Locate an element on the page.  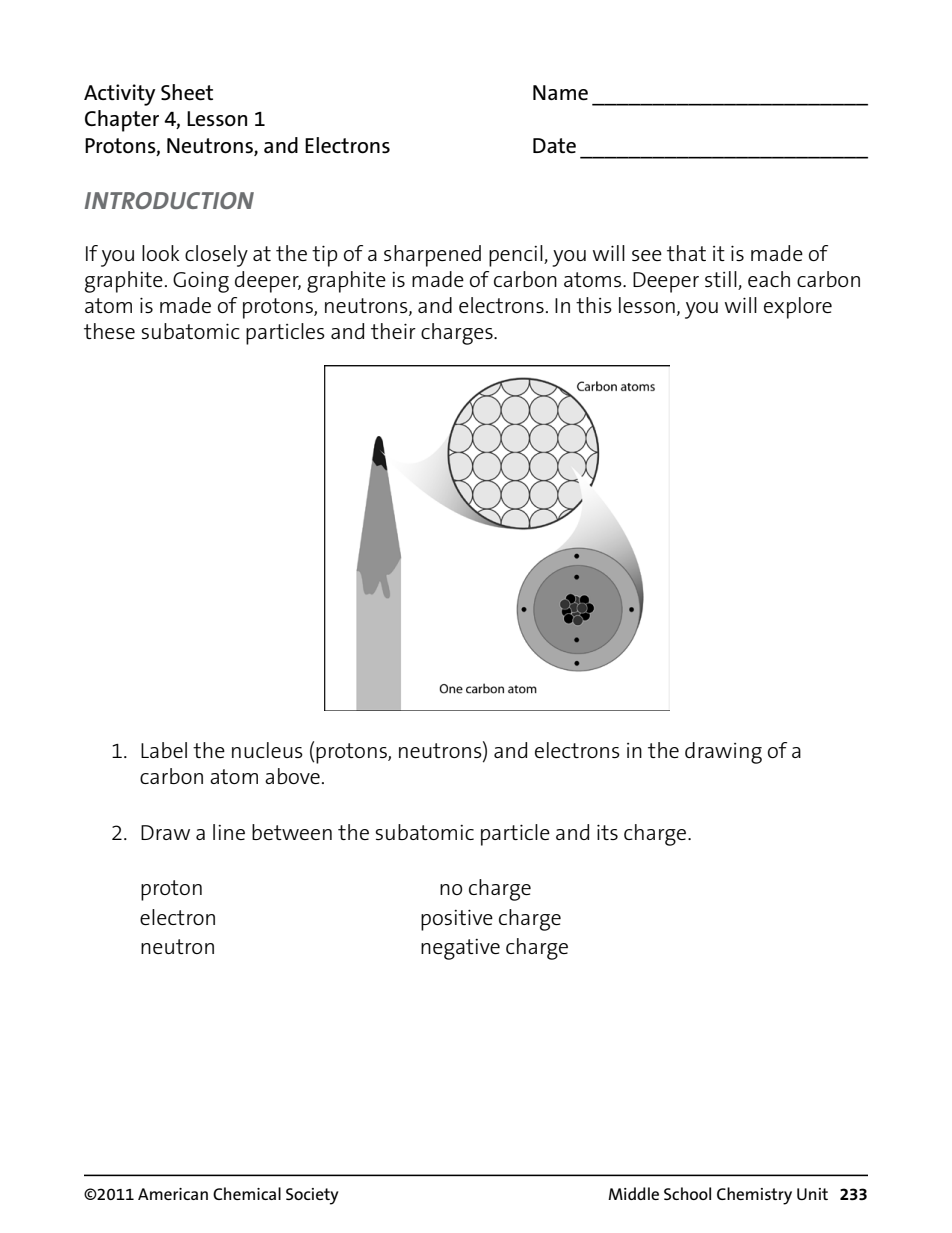
their is located at coordinates (393, 331).
